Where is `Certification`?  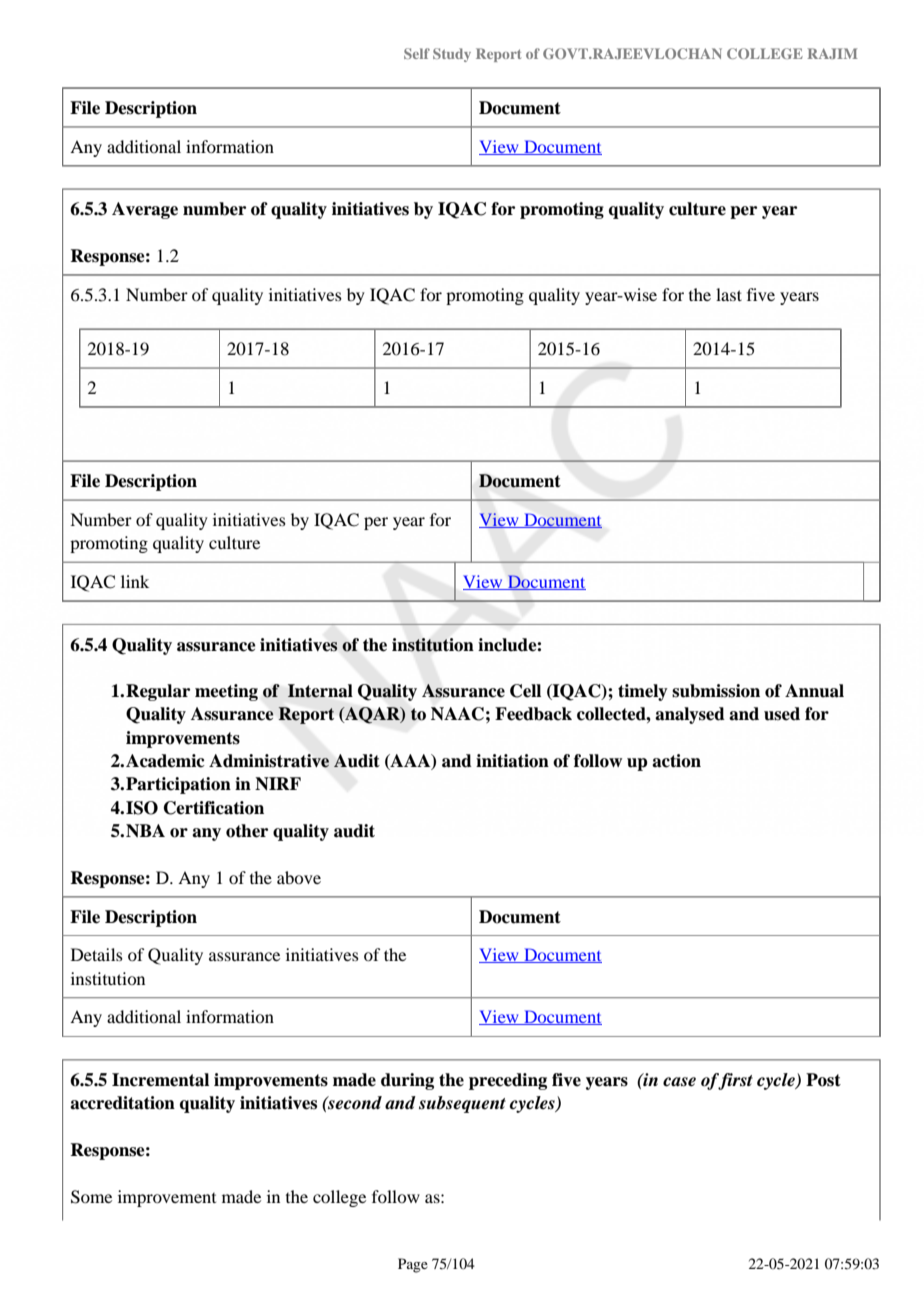
Certification is located at coordinates (214, 808).
